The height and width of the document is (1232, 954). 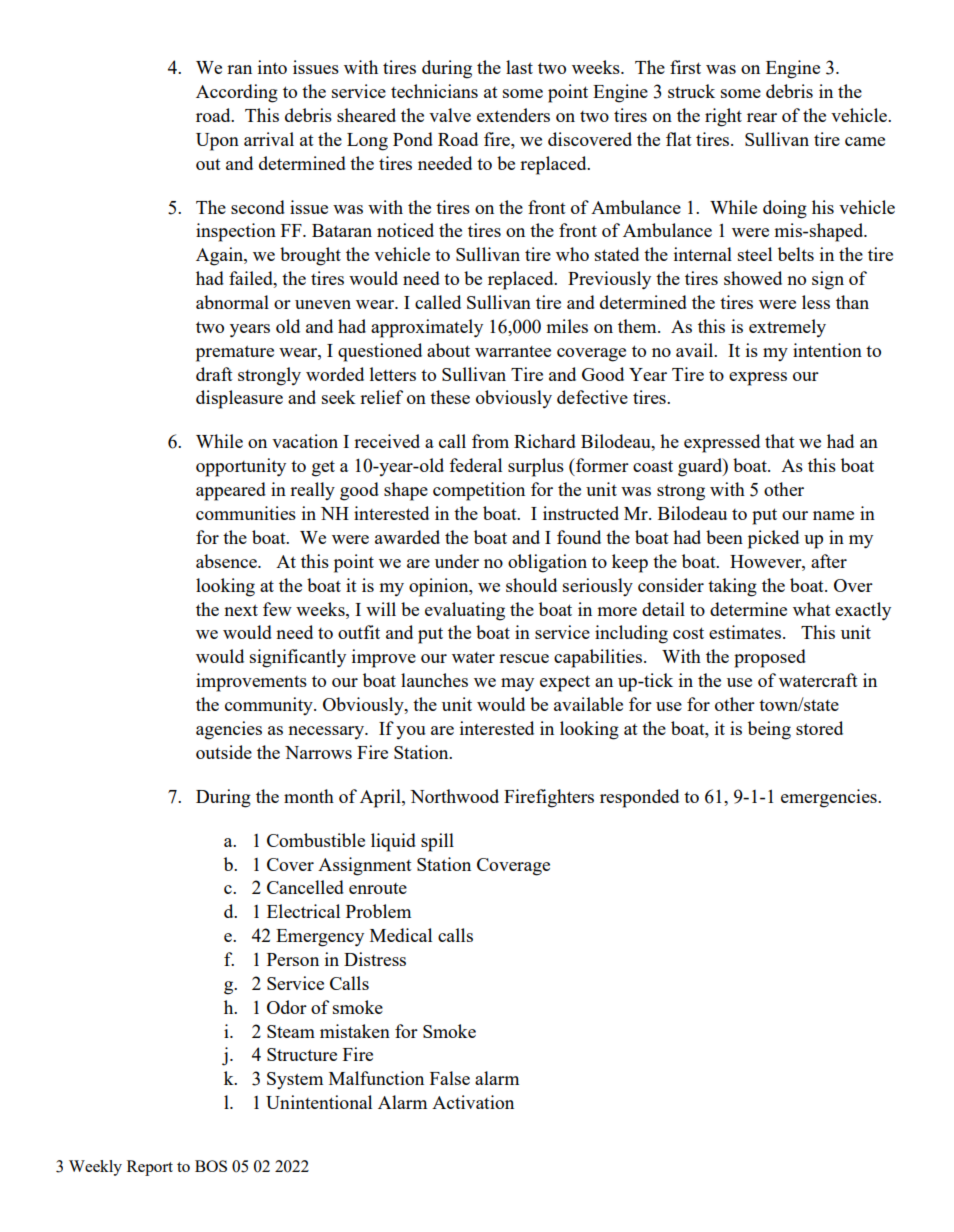 What do you see at coordinates (211, 1166) in the document?
I see `BOS` at bounding box center [211, 1166].
